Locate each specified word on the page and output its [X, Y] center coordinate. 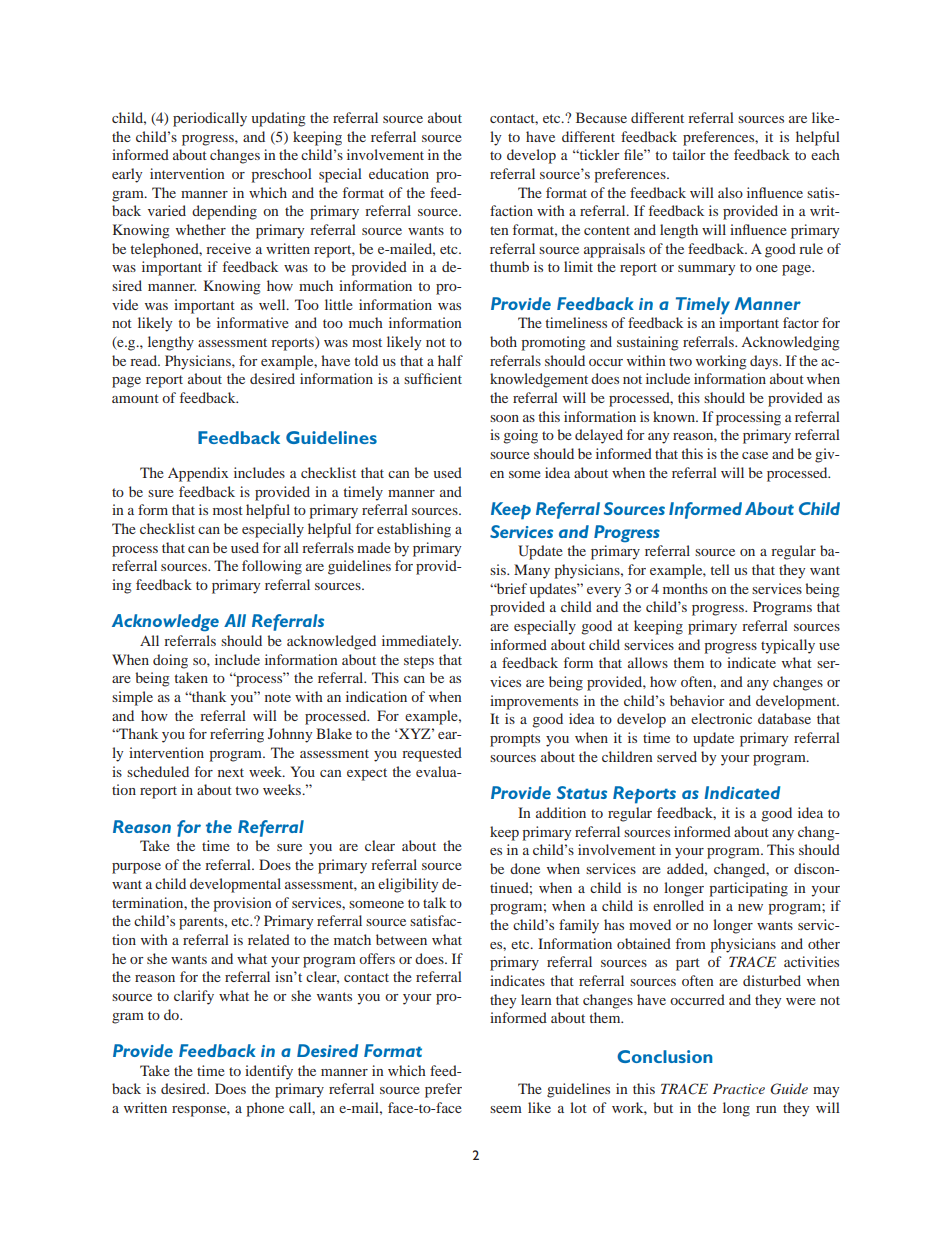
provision [242, 904]
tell [720, 569]
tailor [689, 154]
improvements [534, 702]
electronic [721, 718]
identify [269, 1072]
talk [434, 902]
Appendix [198, 474]
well [273, 304]
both [503, 341]
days [765, 362]
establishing [414, 530]
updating [278, 119]
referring [237, 735]
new [750, 907]
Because [601, 117]
